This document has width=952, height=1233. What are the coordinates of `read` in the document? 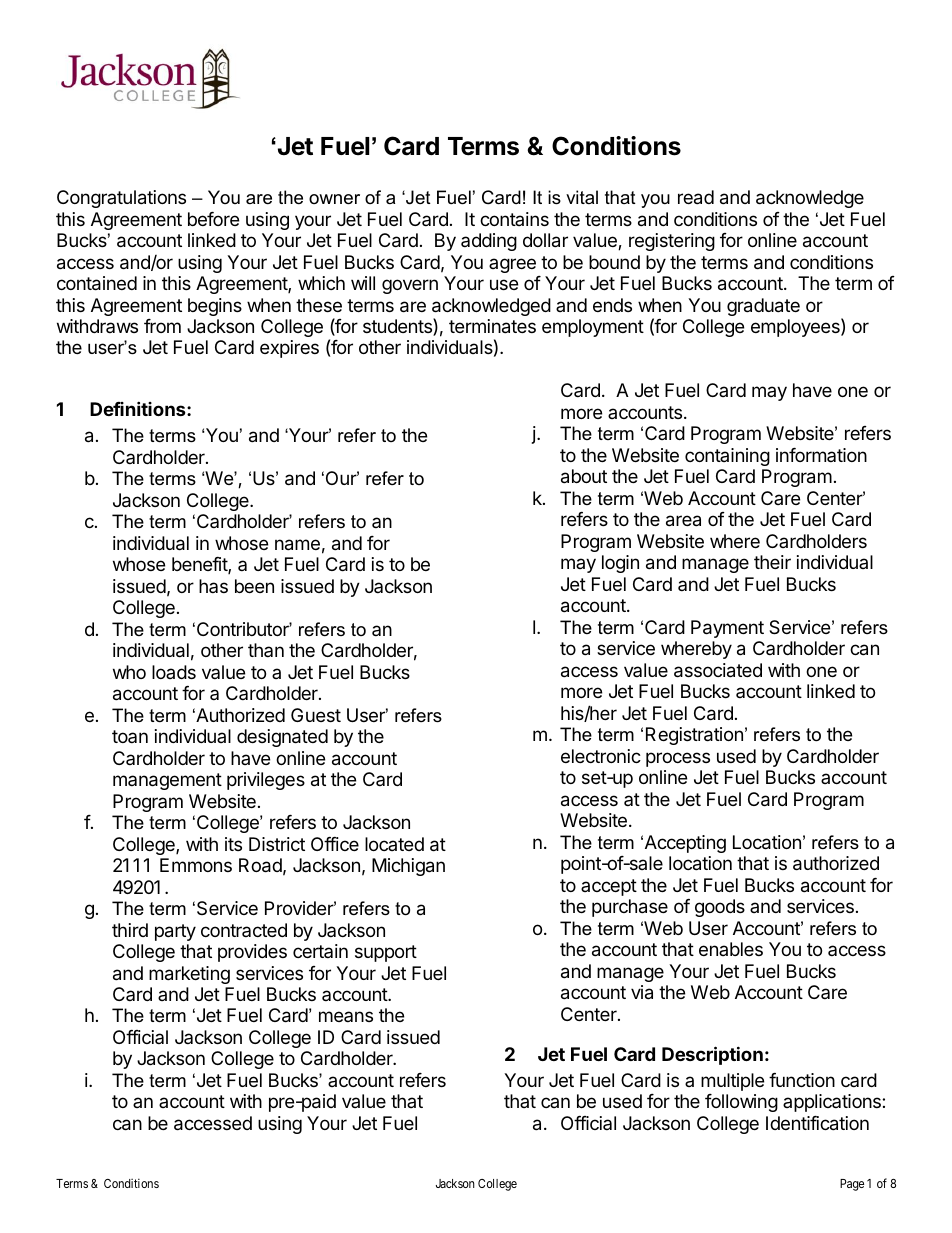 It's located at (696, 197).
